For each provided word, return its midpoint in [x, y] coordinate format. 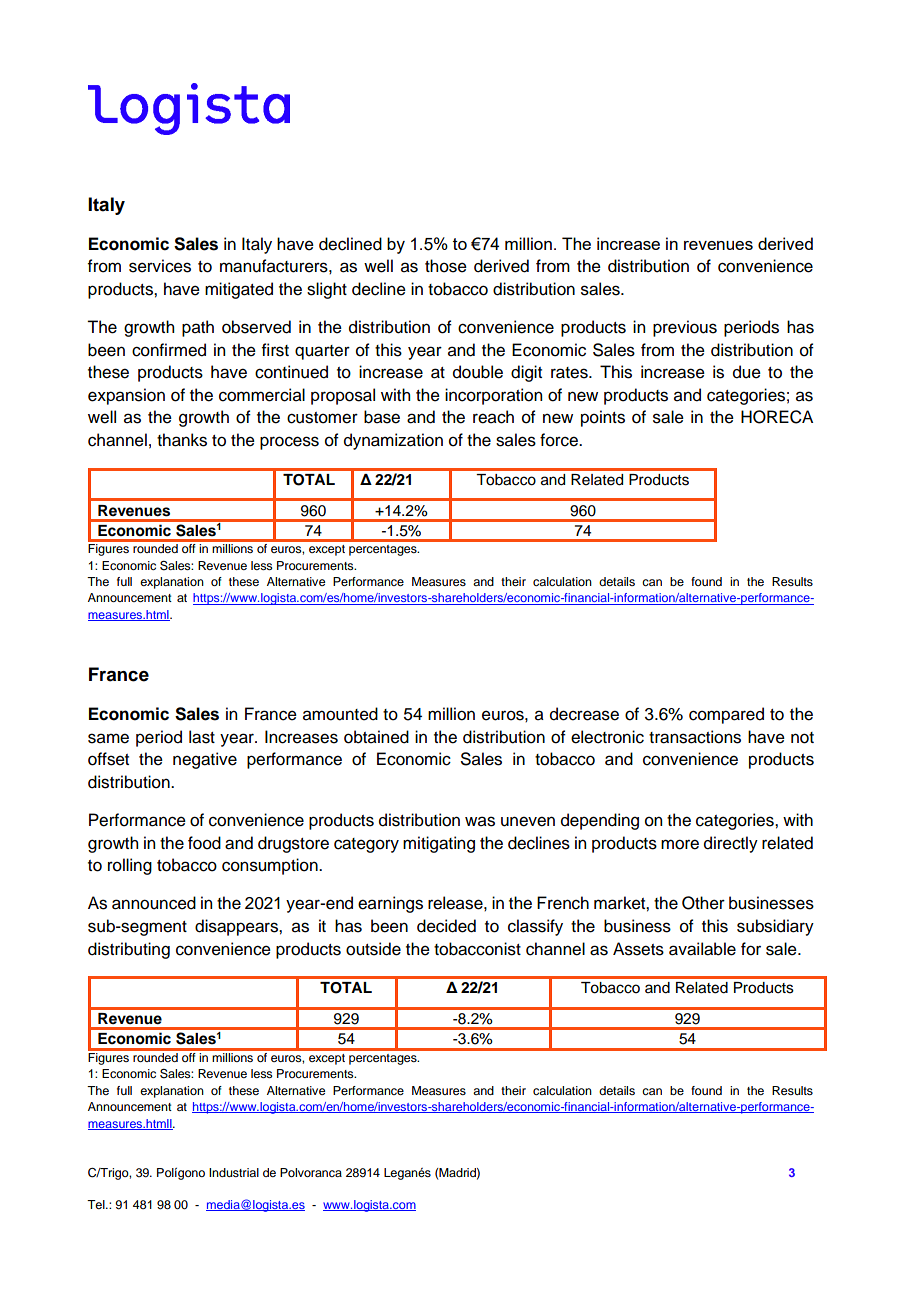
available [702, 949]
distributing [129, 950]
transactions [695, 737]
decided [446, 926]
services [160, 266]
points [603, 418]
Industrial [234, 1172]
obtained [376, 737]
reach [493, 417]
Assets [638, 949]
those [446, 266]
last [202, 737]
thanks [182, 440]
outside [373, 949]
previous [685, 328]
